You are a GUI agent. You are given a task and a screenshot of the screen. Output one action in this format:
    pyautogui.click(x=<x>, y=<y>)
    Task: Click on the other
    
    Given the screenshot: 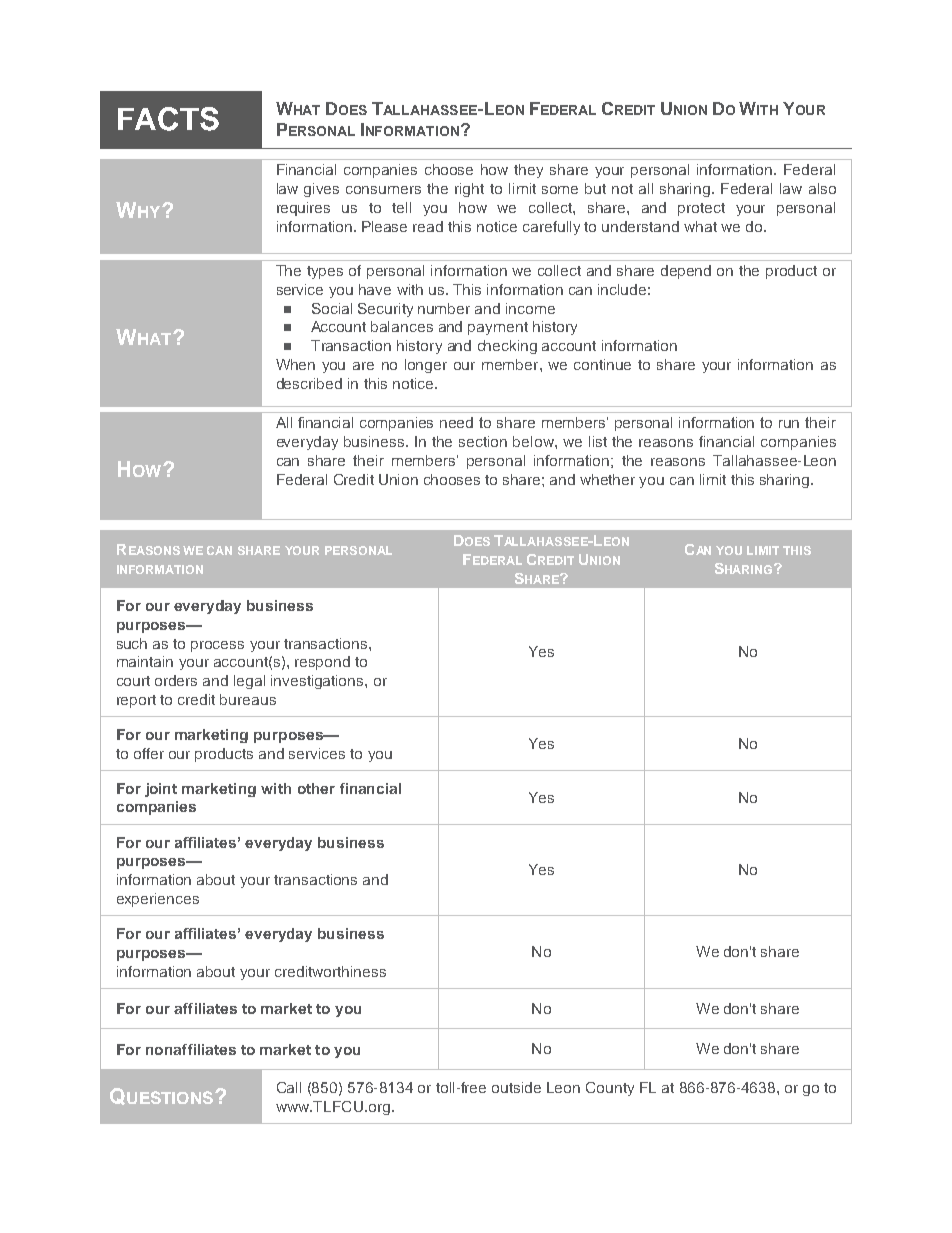 What is the action you would take?
    pyautogui.click(x=316, y=788)
